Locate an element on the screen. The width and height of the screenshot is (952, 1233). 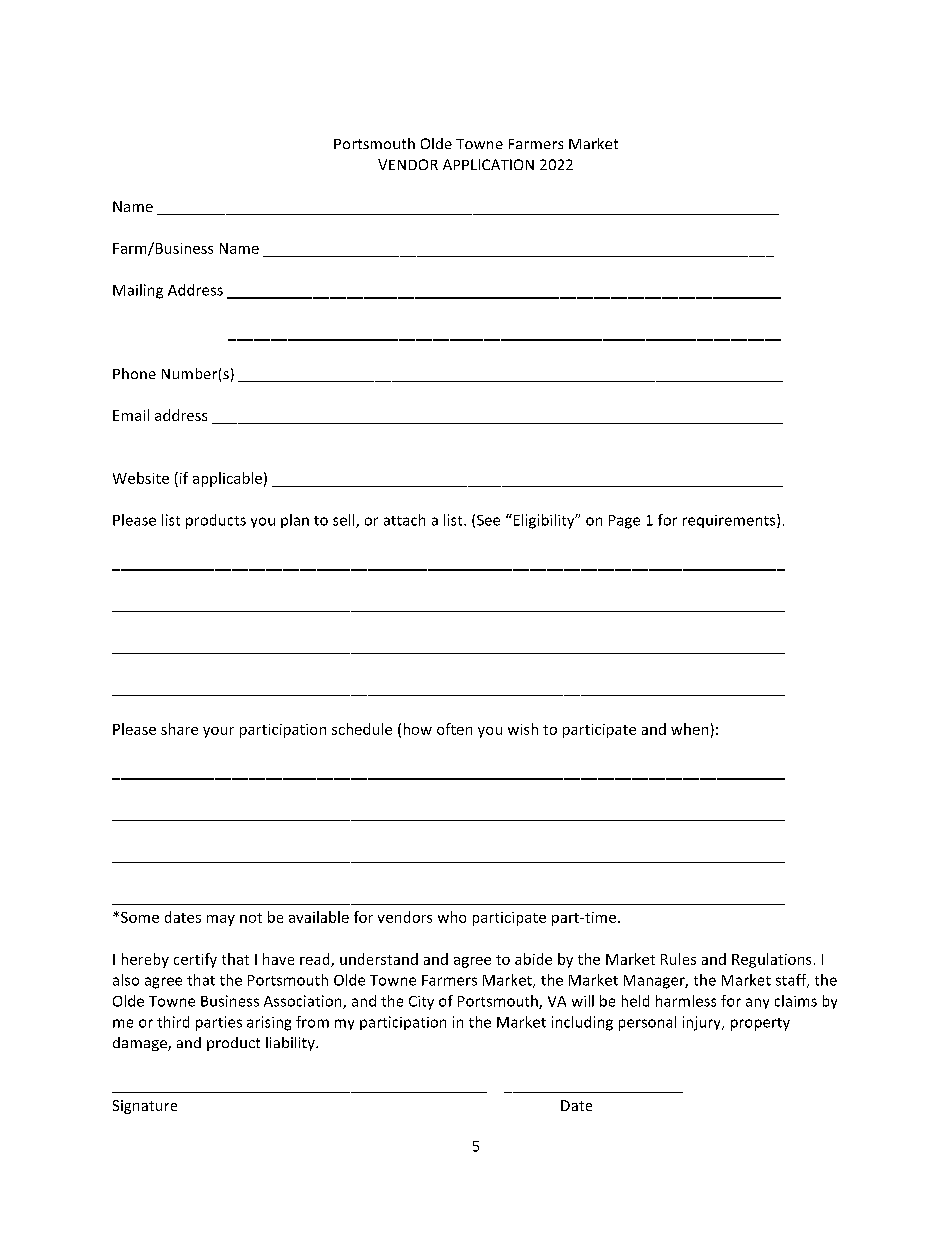
often is located at coordinates (454, 729).
